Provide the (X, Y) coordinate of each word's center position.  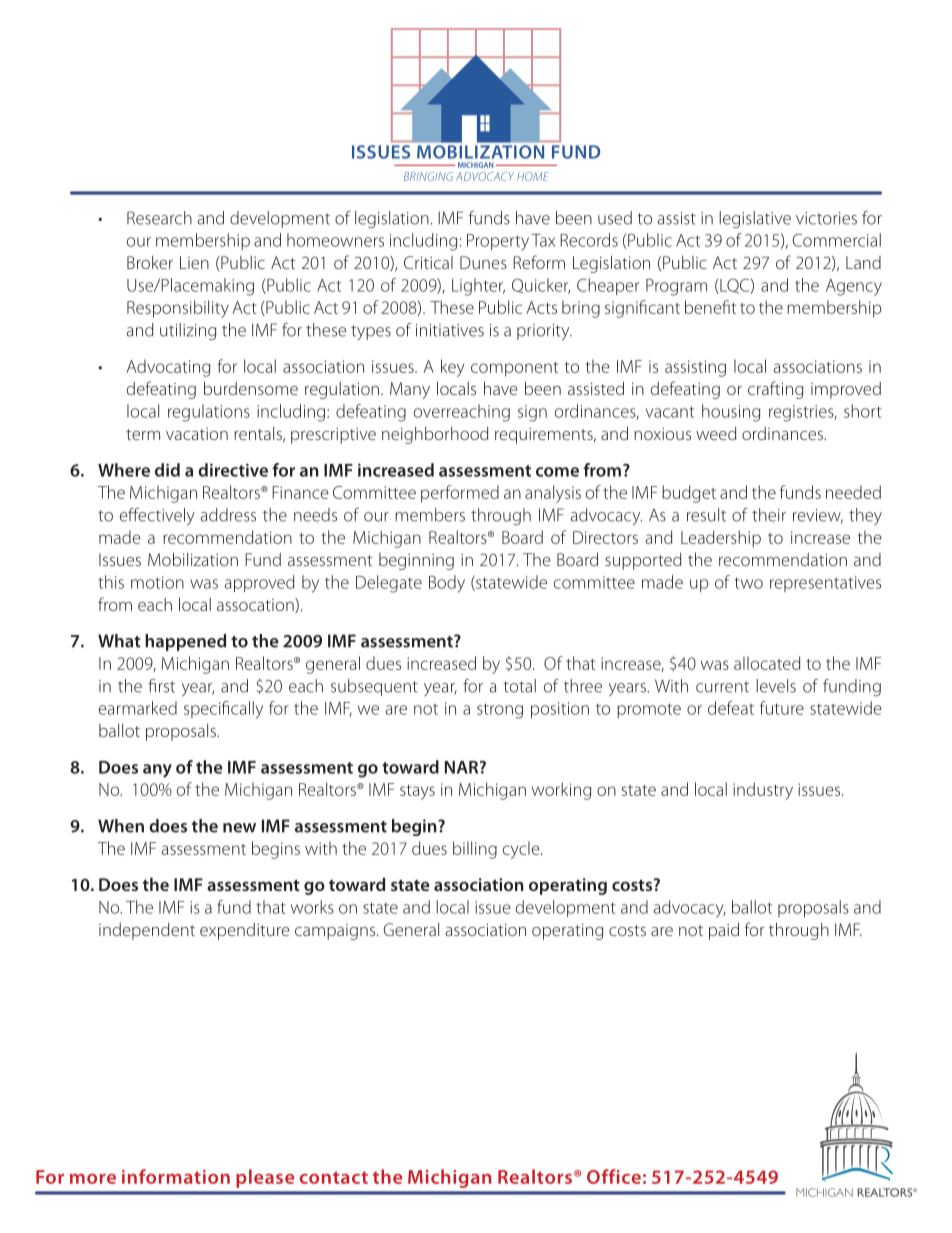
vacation (197, 434)
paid (724, 931)
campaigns (336, 932)
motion (157, 582)
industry (763, 791)
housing (731, 413)
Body (447, 584)
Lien (194, 262)
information (176, 1176)
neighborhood (435, 435)
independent (147, 931)
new (239, 828)
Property (498, 242)
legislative (755, 219)
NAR (463, 767)
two (749, 583)
